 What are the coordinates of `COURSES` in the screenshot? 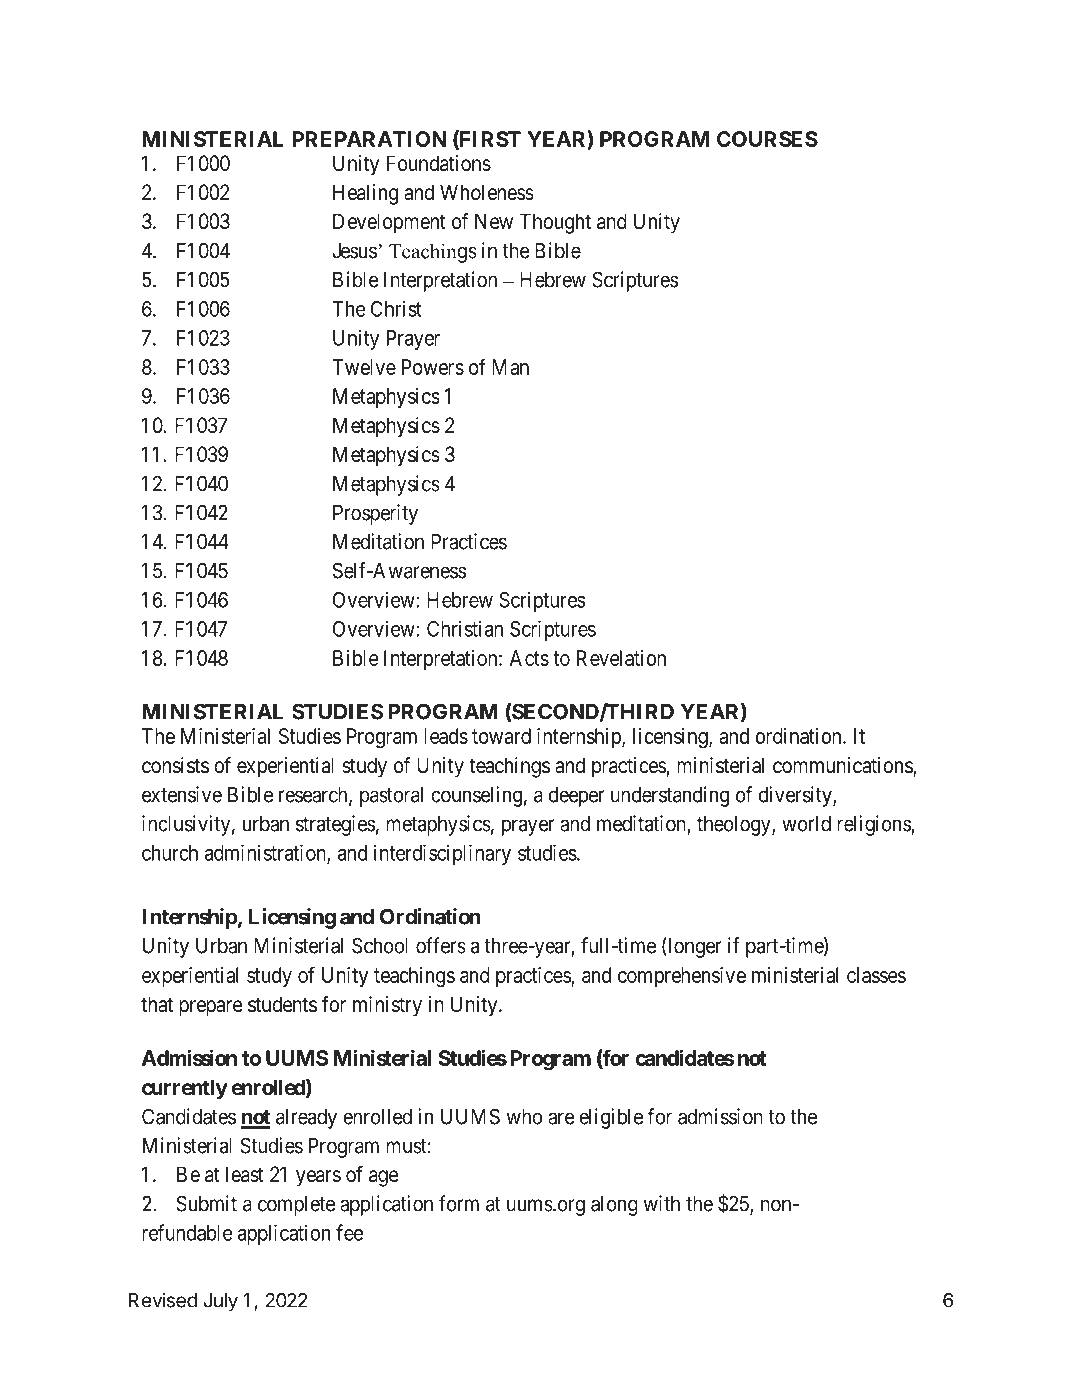 It's located at (767, 139).
